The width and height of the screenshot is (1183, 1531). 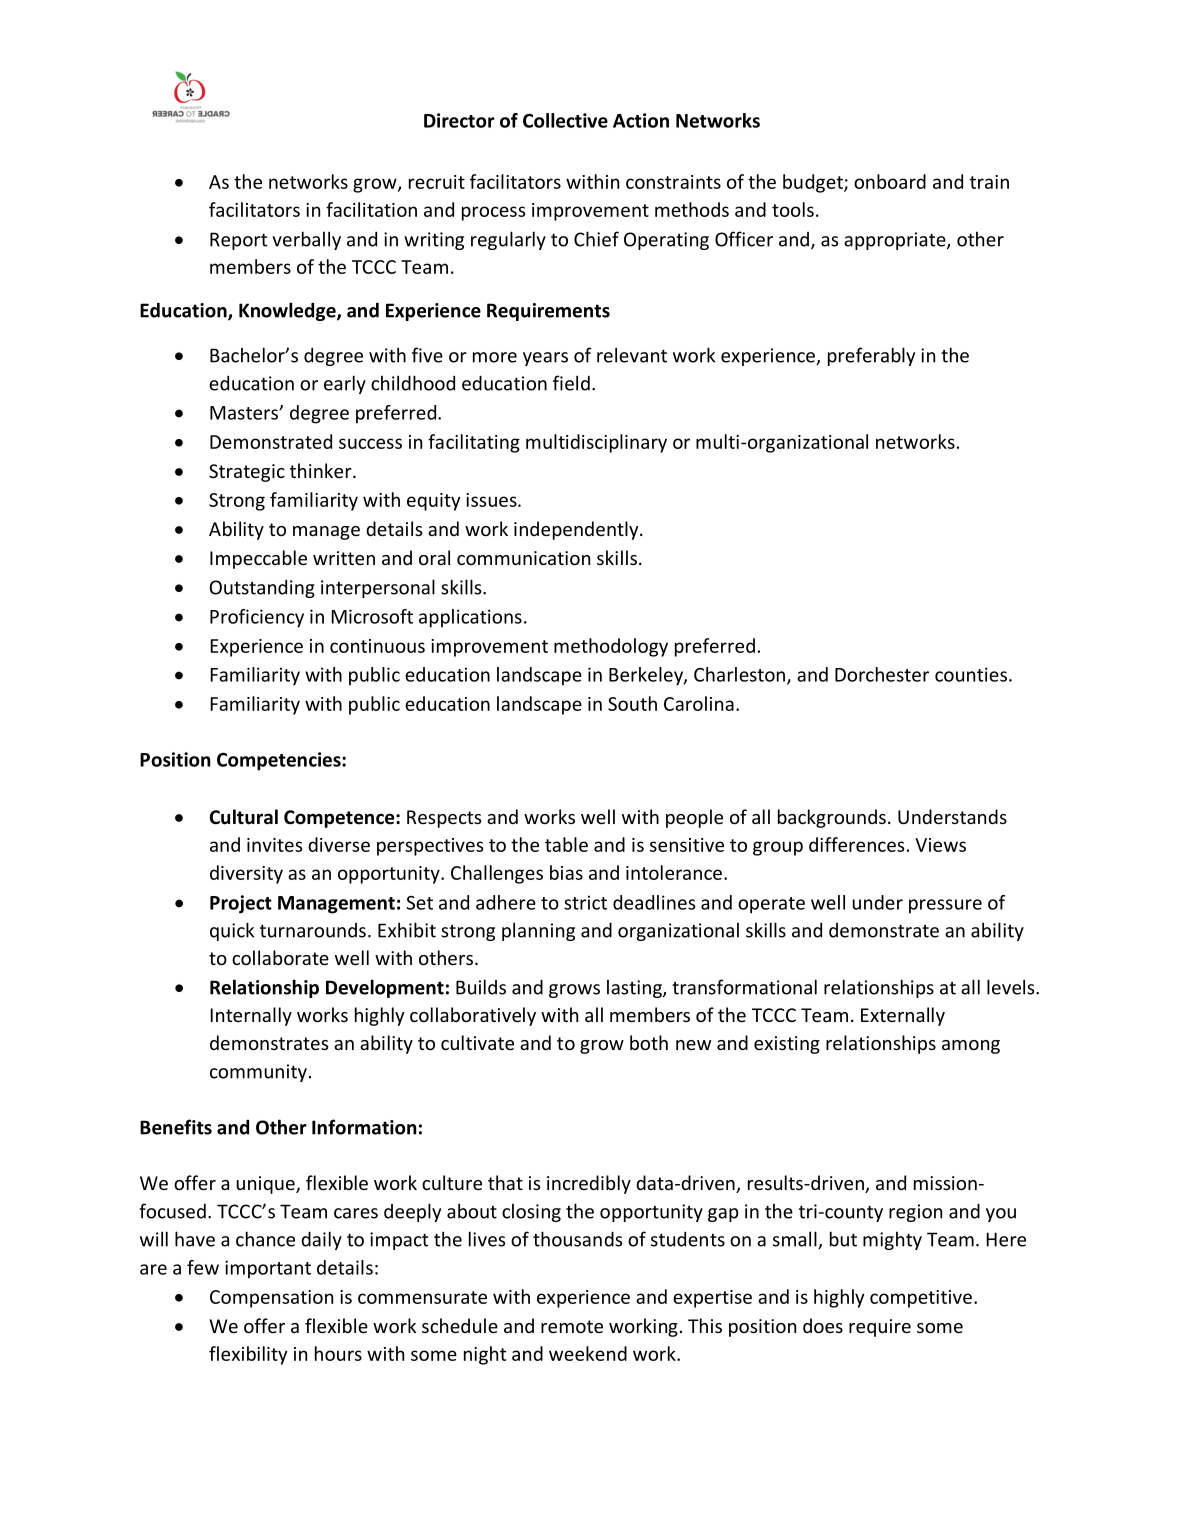 What do you see at coordinates (572, 1326) in the screenshot?
I see `remote` at bounding box center [572, 1326].
